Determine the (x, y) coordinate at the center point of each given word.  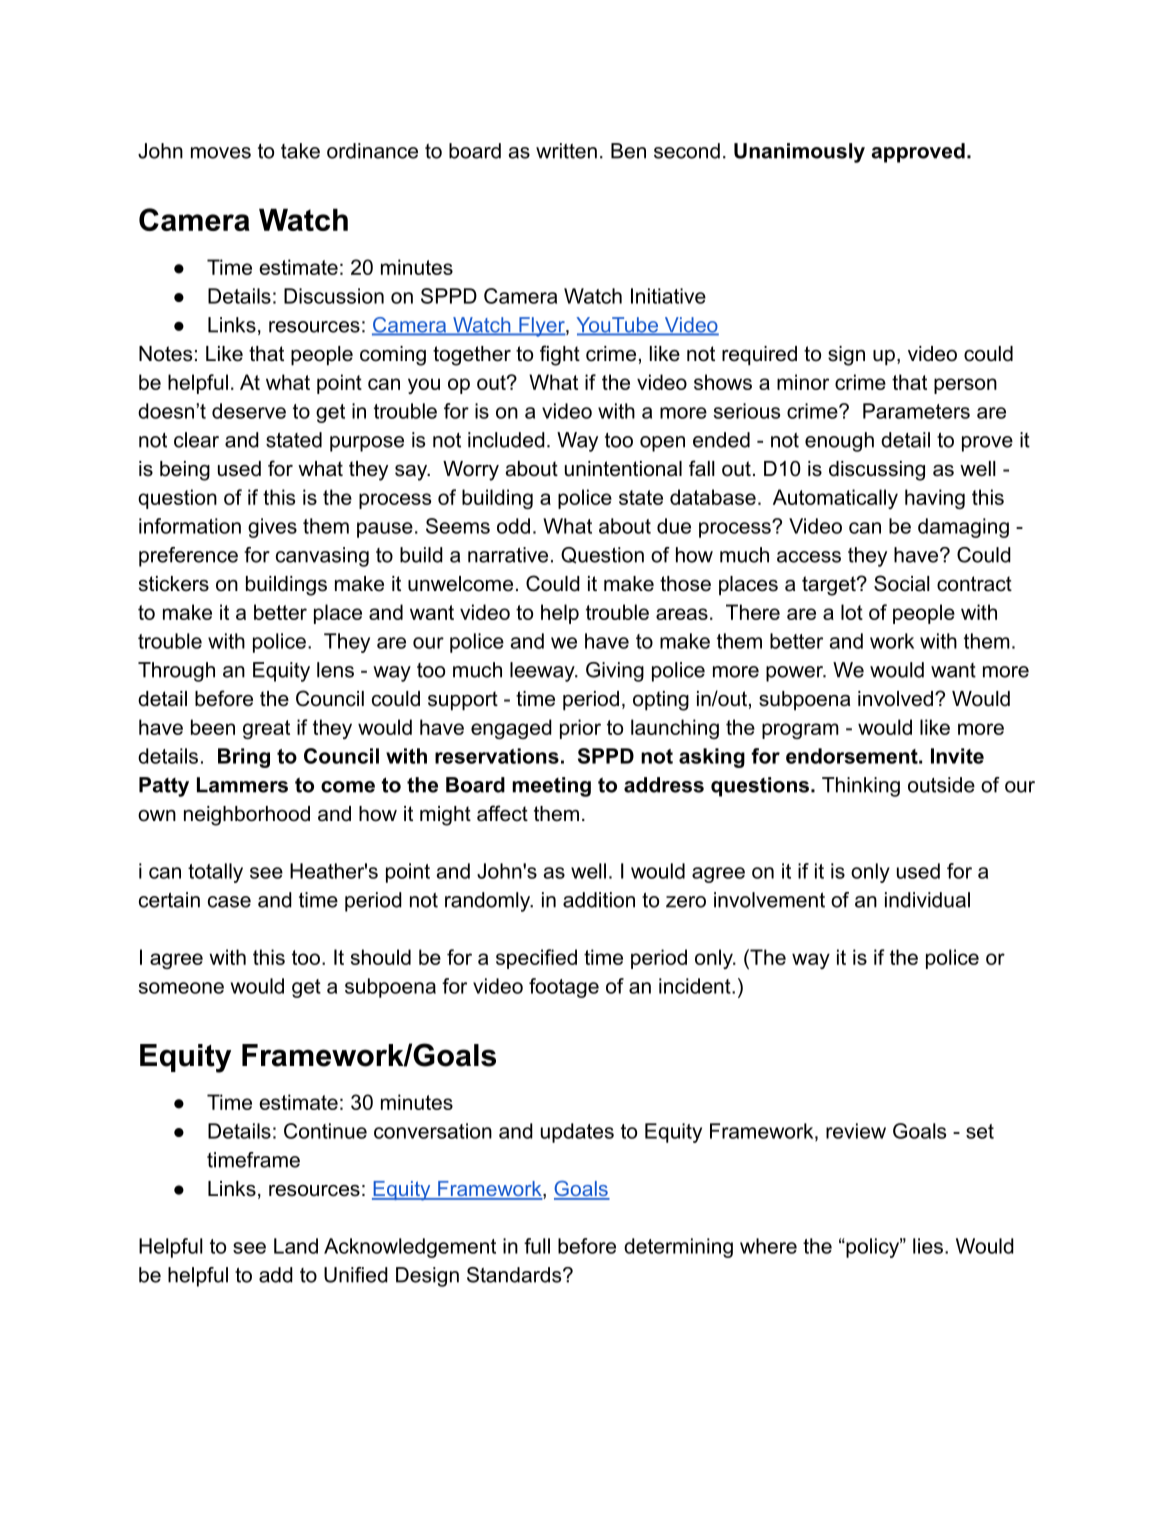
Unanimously (799, 153)
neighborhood (247, 816)
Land (296, 1246)
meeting (551, 787)
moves (221, 153)
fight (560, 355)
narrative (508, 555)
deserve (249, 411)
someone (181, 988)
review (856, 1131)
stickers (174, 584)
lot (852, 612)
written (566, 151)
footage (564, 988)
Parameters (916, 411)
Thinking (861, 787)
